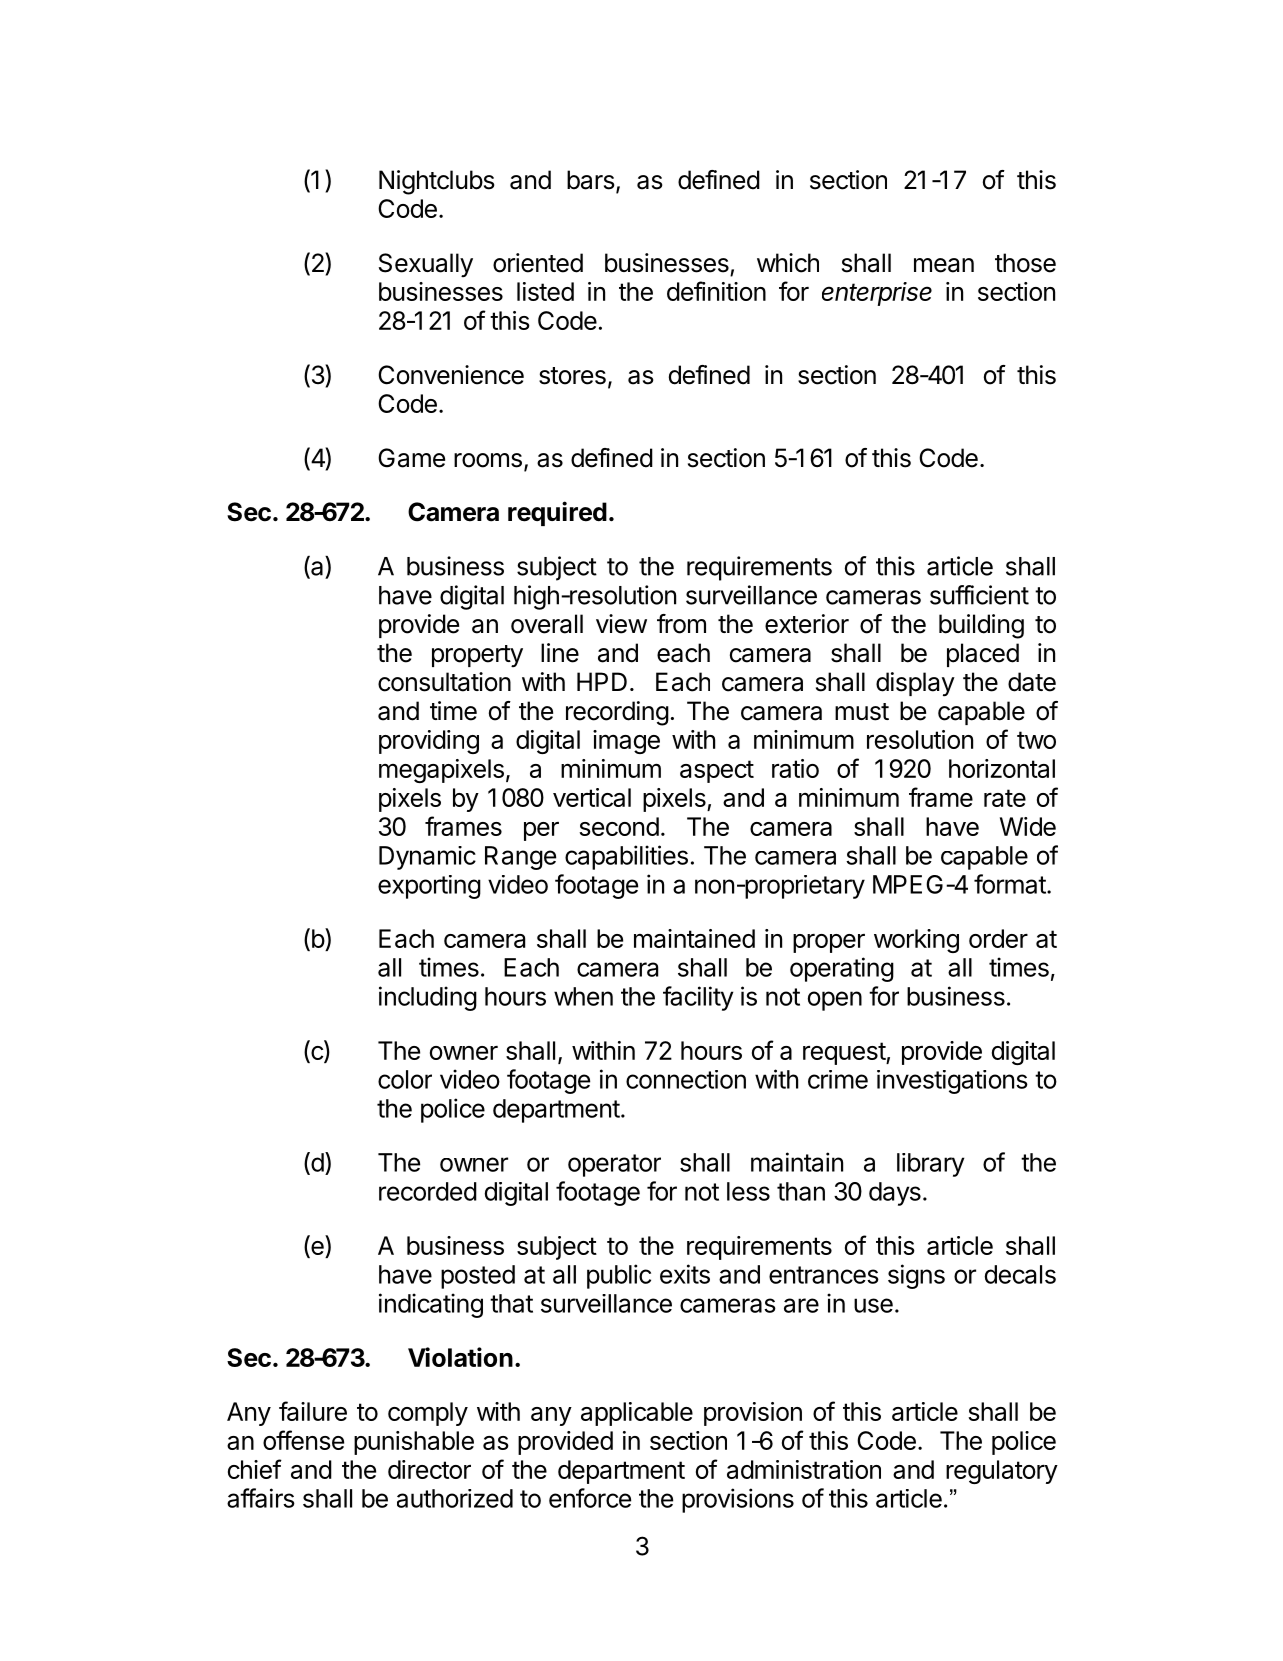 Image resolution: width=1283 pixels, height=1661 pixels. What do you see at coordinates (303, 1440) in the screenshot?
I see `offense` at bounding box center [303, 1440].
